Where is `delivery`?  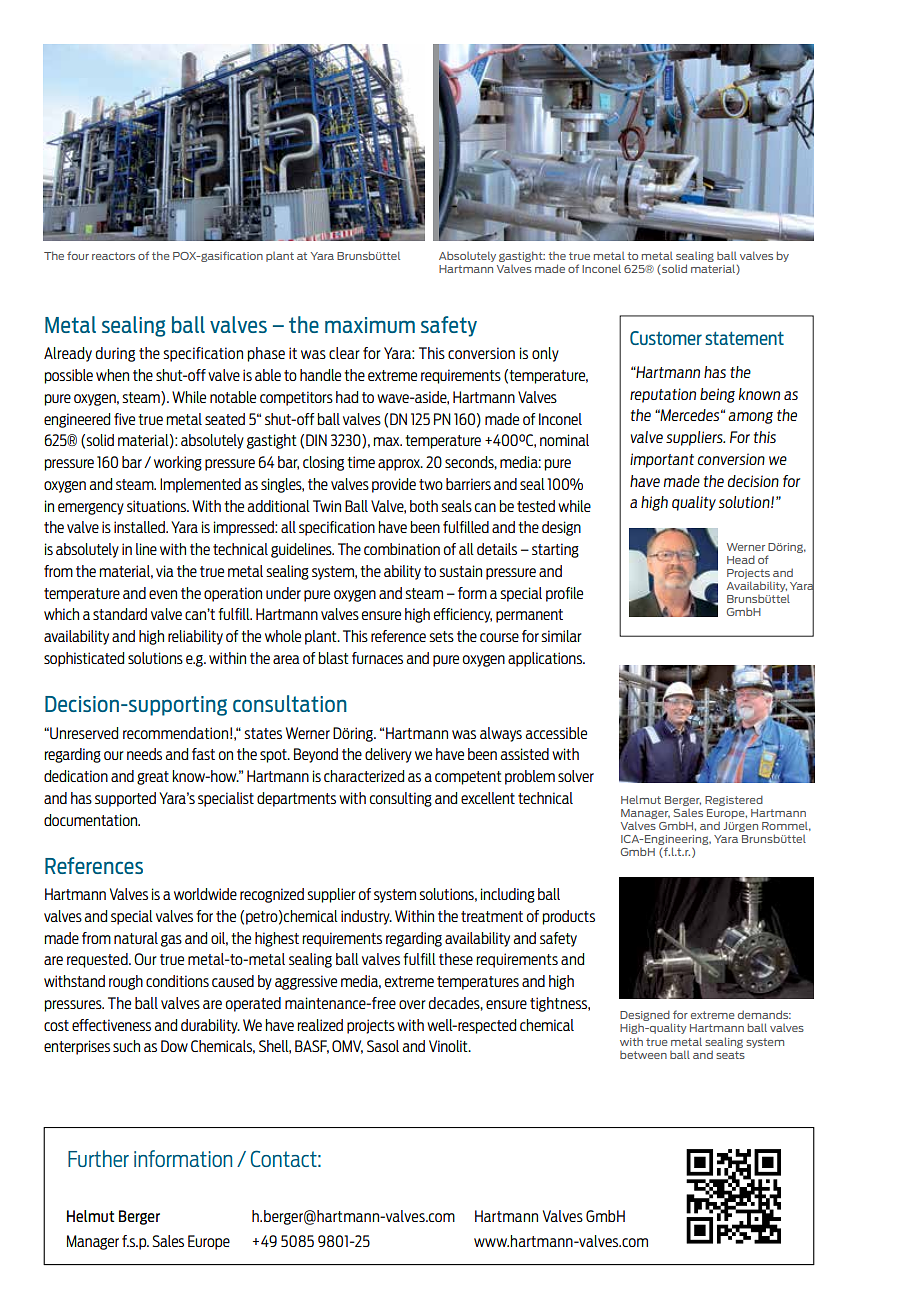 delivery is located at coordinates (388, 755).
